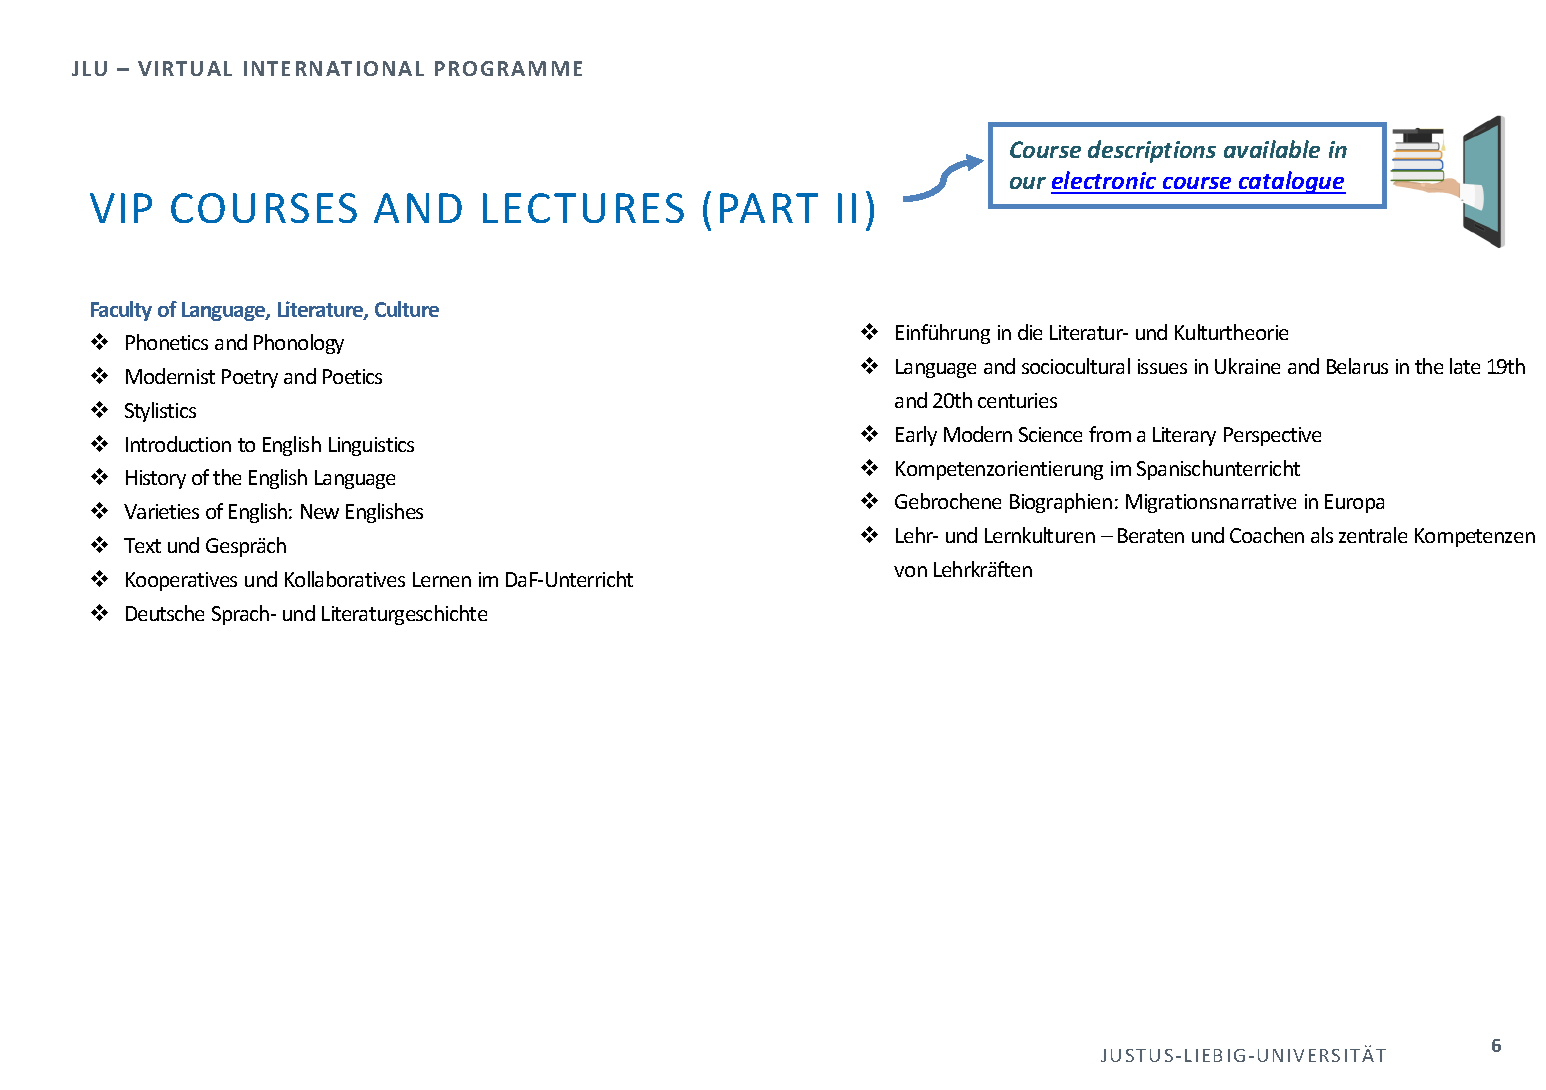 The image size is (1546, 1090). I want to click on PART, so click(769, 208).
